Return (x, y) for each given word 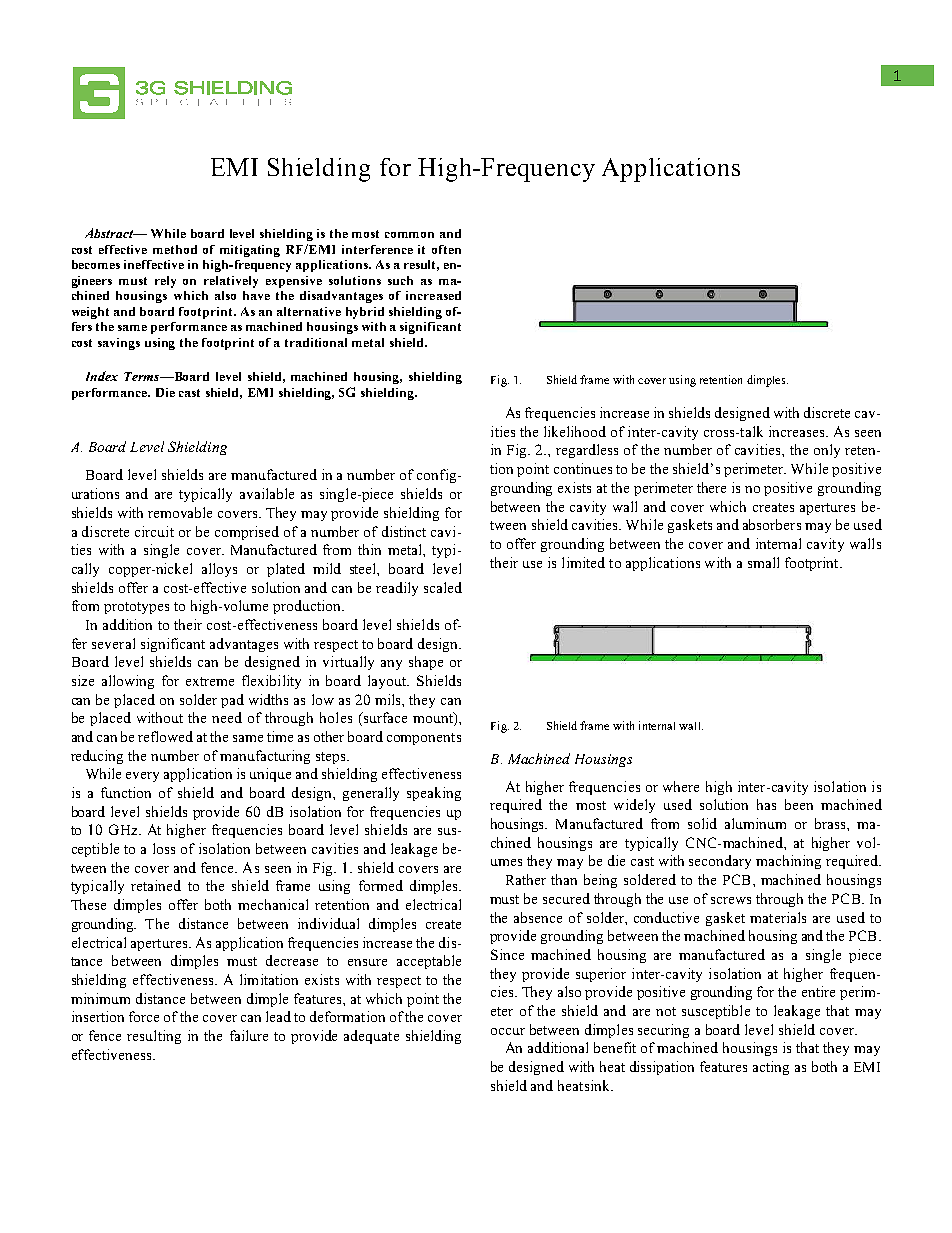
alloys (219, 570)
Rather (526, 879)
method (175, 249)
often (446, 249)
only (827, 451)
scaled (443, 587)
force (144, 1016)
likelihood (575, 431)
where (681, 786)
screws (731, 900)
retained (156, 885)
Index (102, 376)
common (409, 235)
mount (434, 719)
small (763, 562)
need (227, 717)
